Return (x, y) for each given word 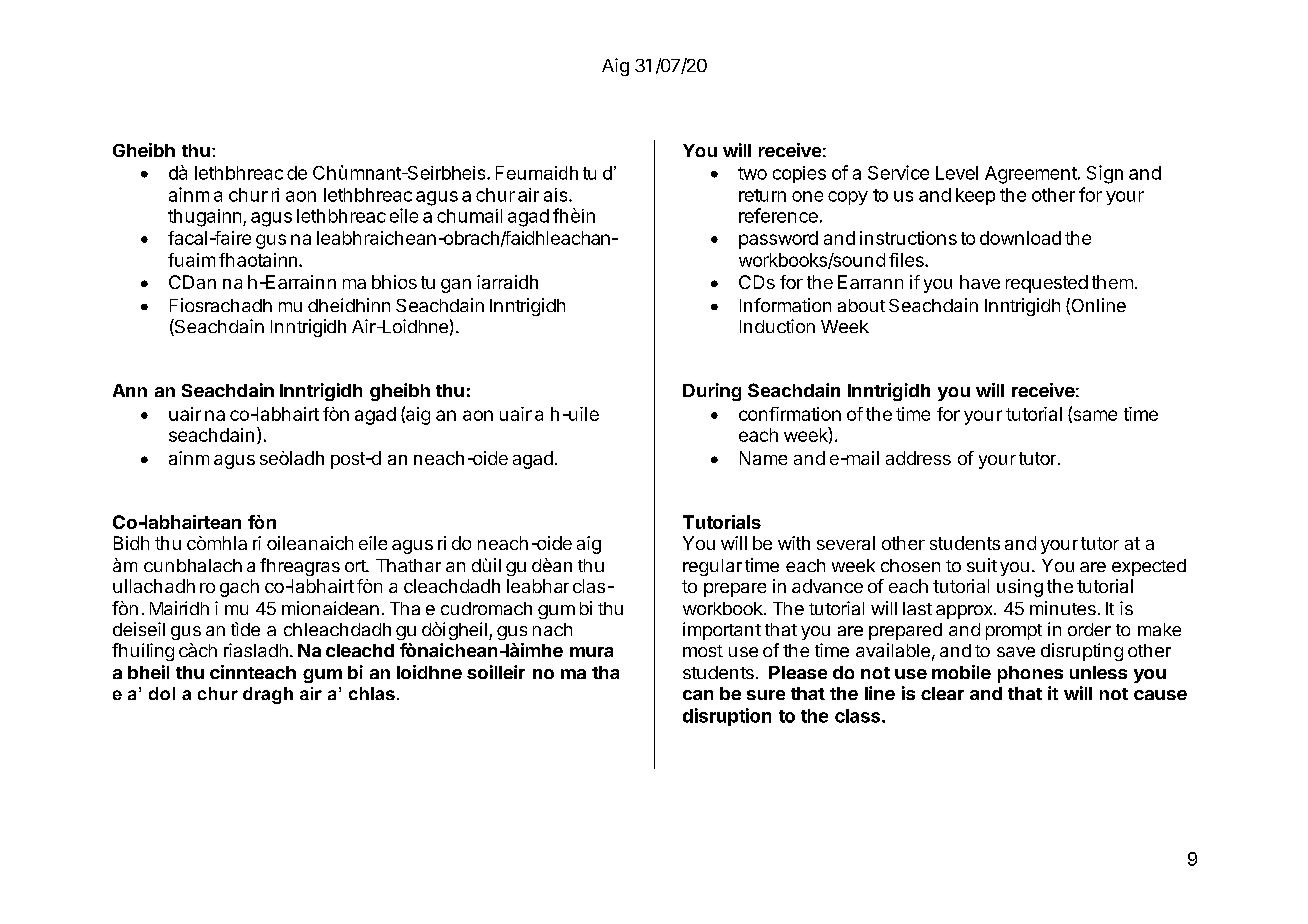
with (794, 543)
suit (982, 565)
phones (1030, 674)
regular (712, 567)
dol (162, 693)
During (712, 392)
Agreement (1032, 175)
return (762, 195)
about (861, 305)
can (698, 695)
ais (557, 195)
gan (456, 286)
